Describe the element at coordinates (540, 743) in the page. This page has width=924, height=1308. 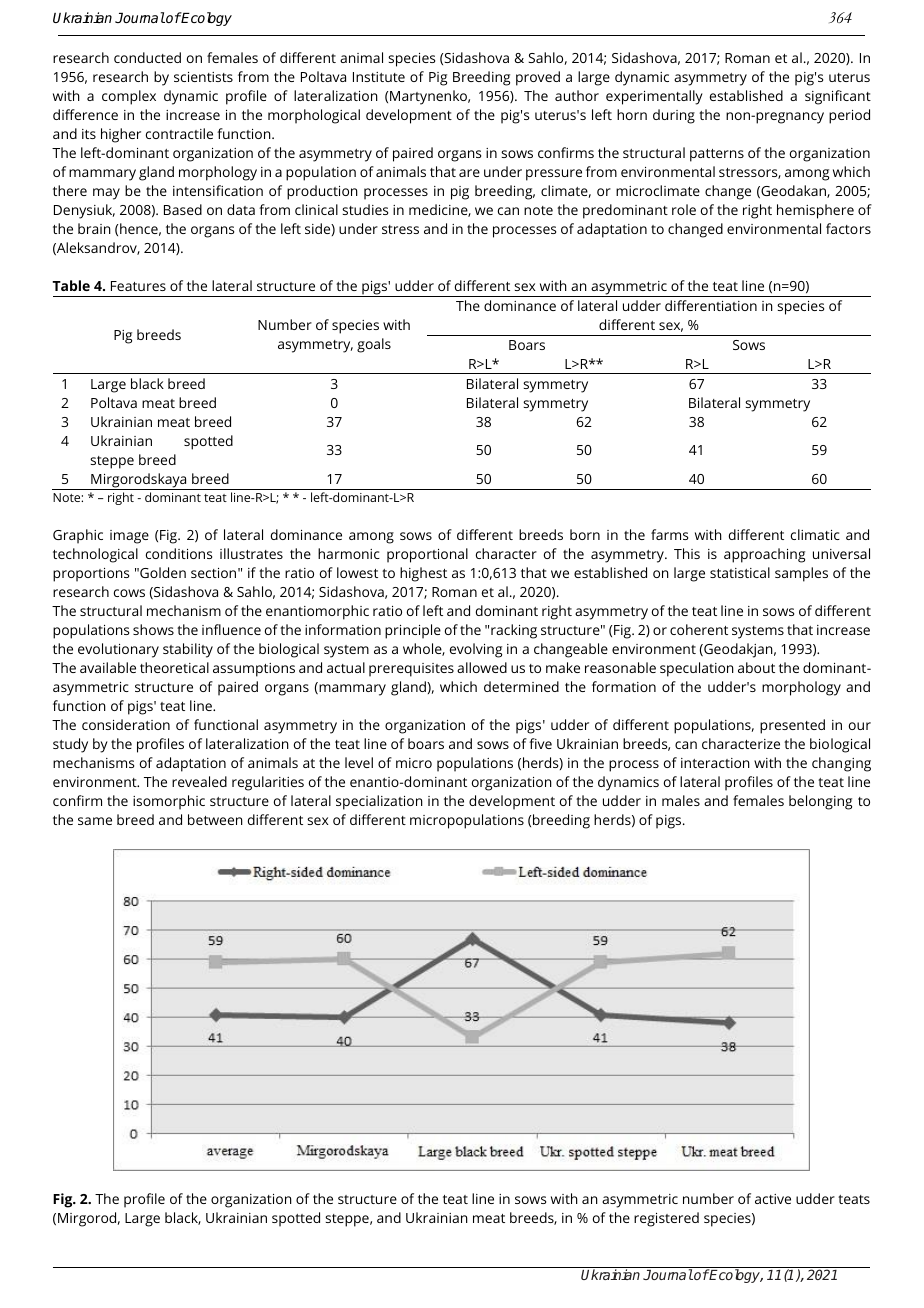
I see `five` at that location.
